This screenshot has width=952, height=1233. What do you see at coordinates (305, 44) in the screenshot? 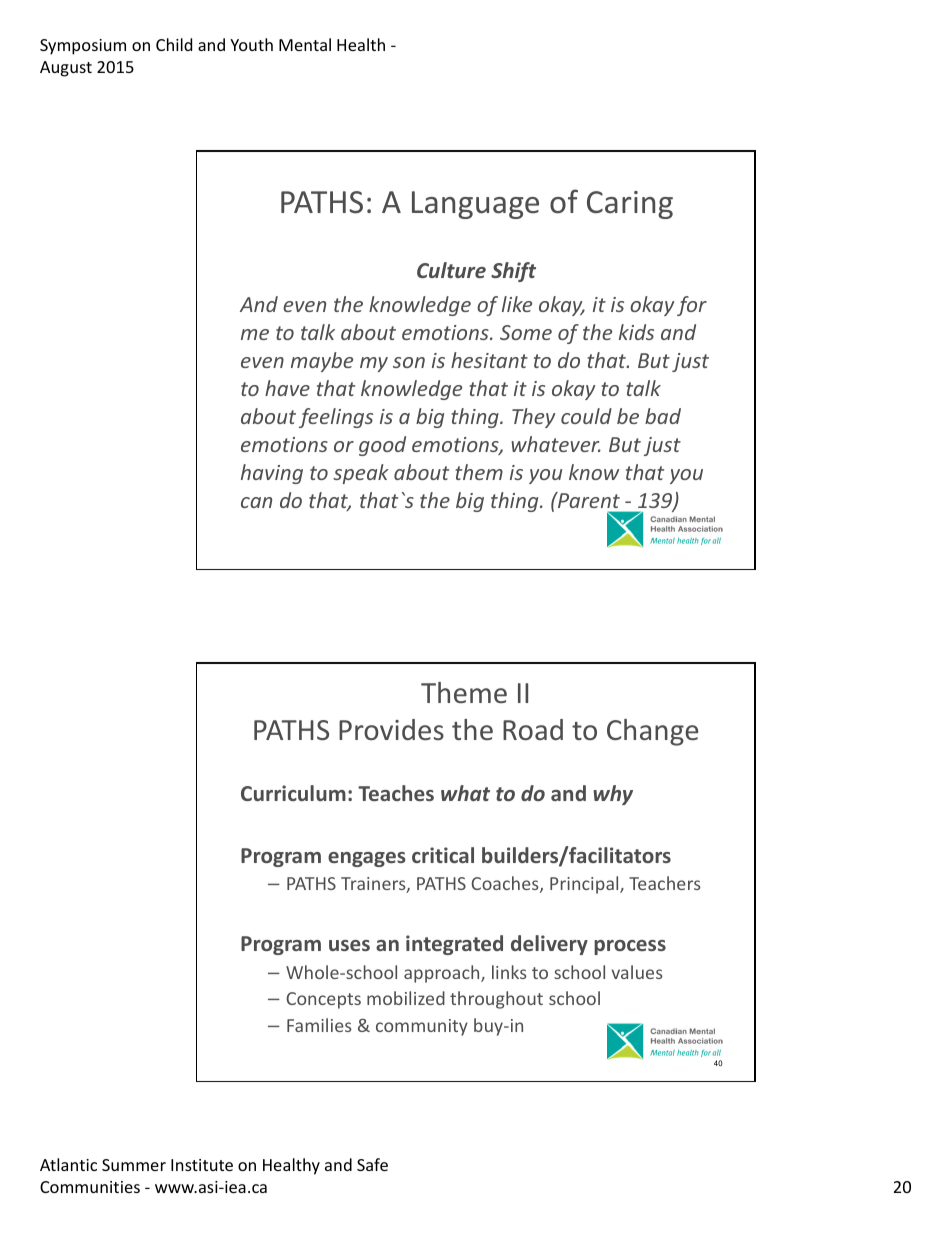
I see `Mental` at bounding box center [305, 44].
